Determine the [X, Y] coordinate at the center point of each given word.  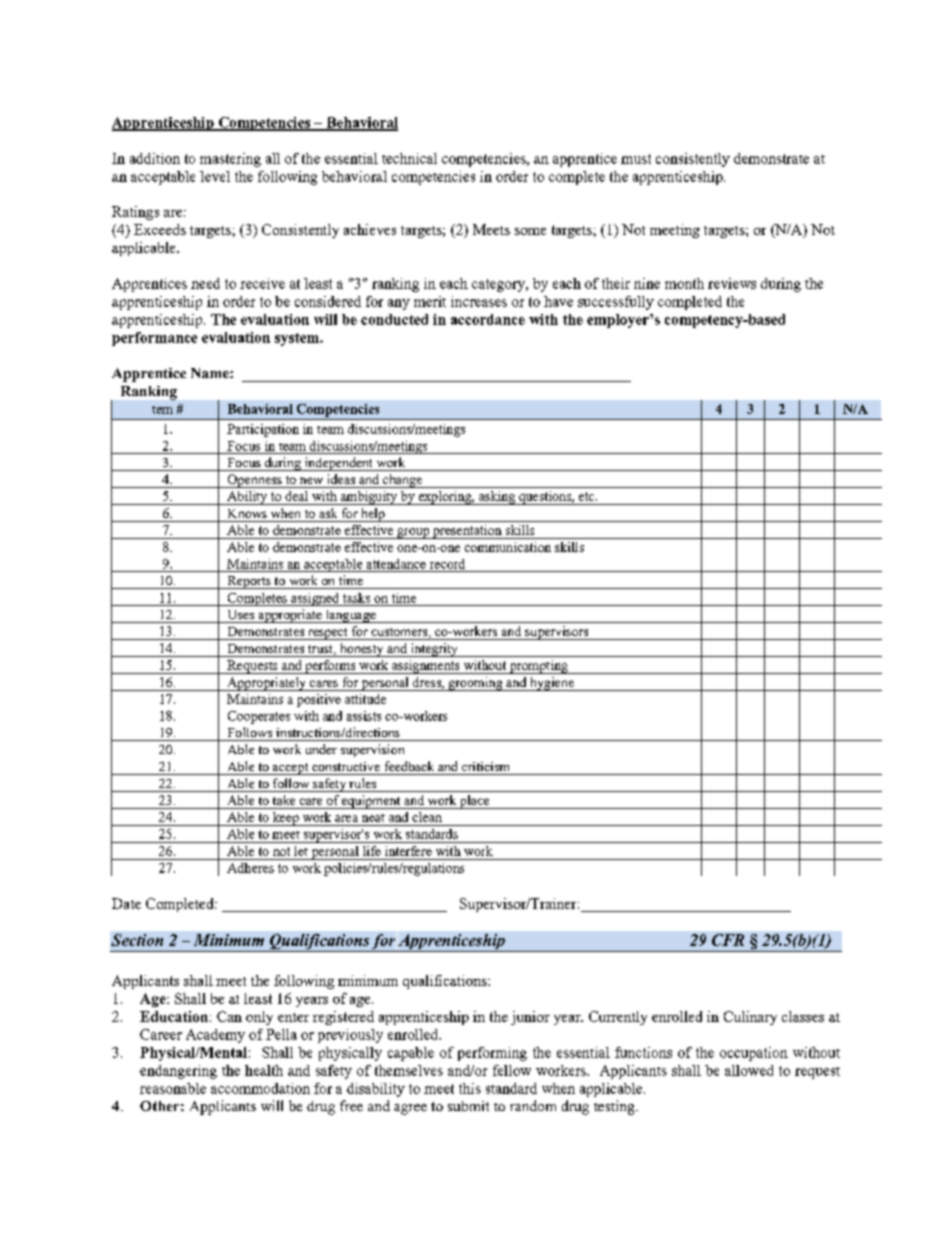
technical [409, 158]
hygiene [552, 684]
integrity [434, 650]
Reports [249, 582]
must [636, 159]
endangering [178, 1072]
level [215, 176]
